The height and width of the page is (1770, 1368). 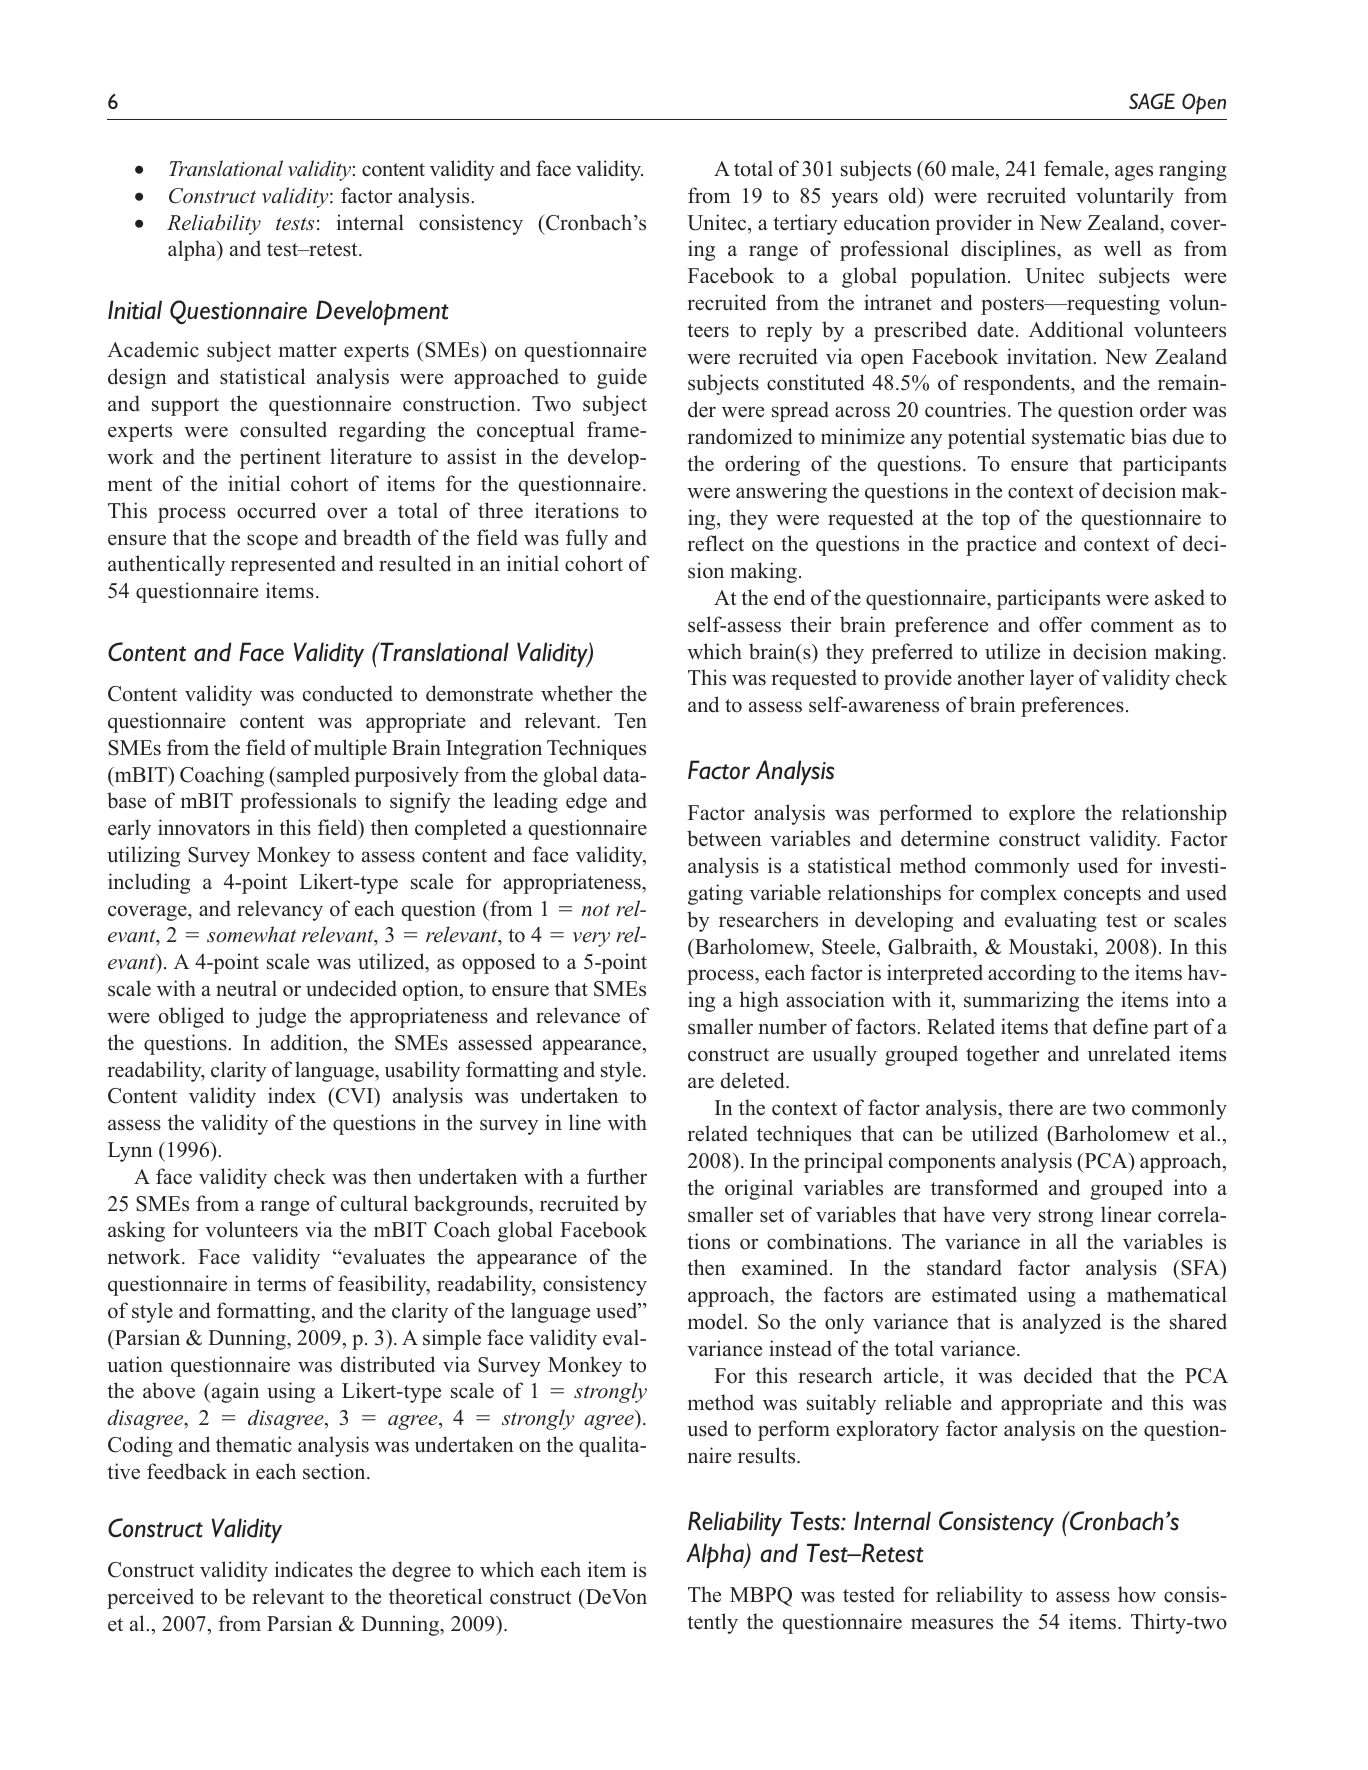 What do you see at coordinates (1134, 173) in the page?
I see `ages` at bounding box center [1134, 173].
